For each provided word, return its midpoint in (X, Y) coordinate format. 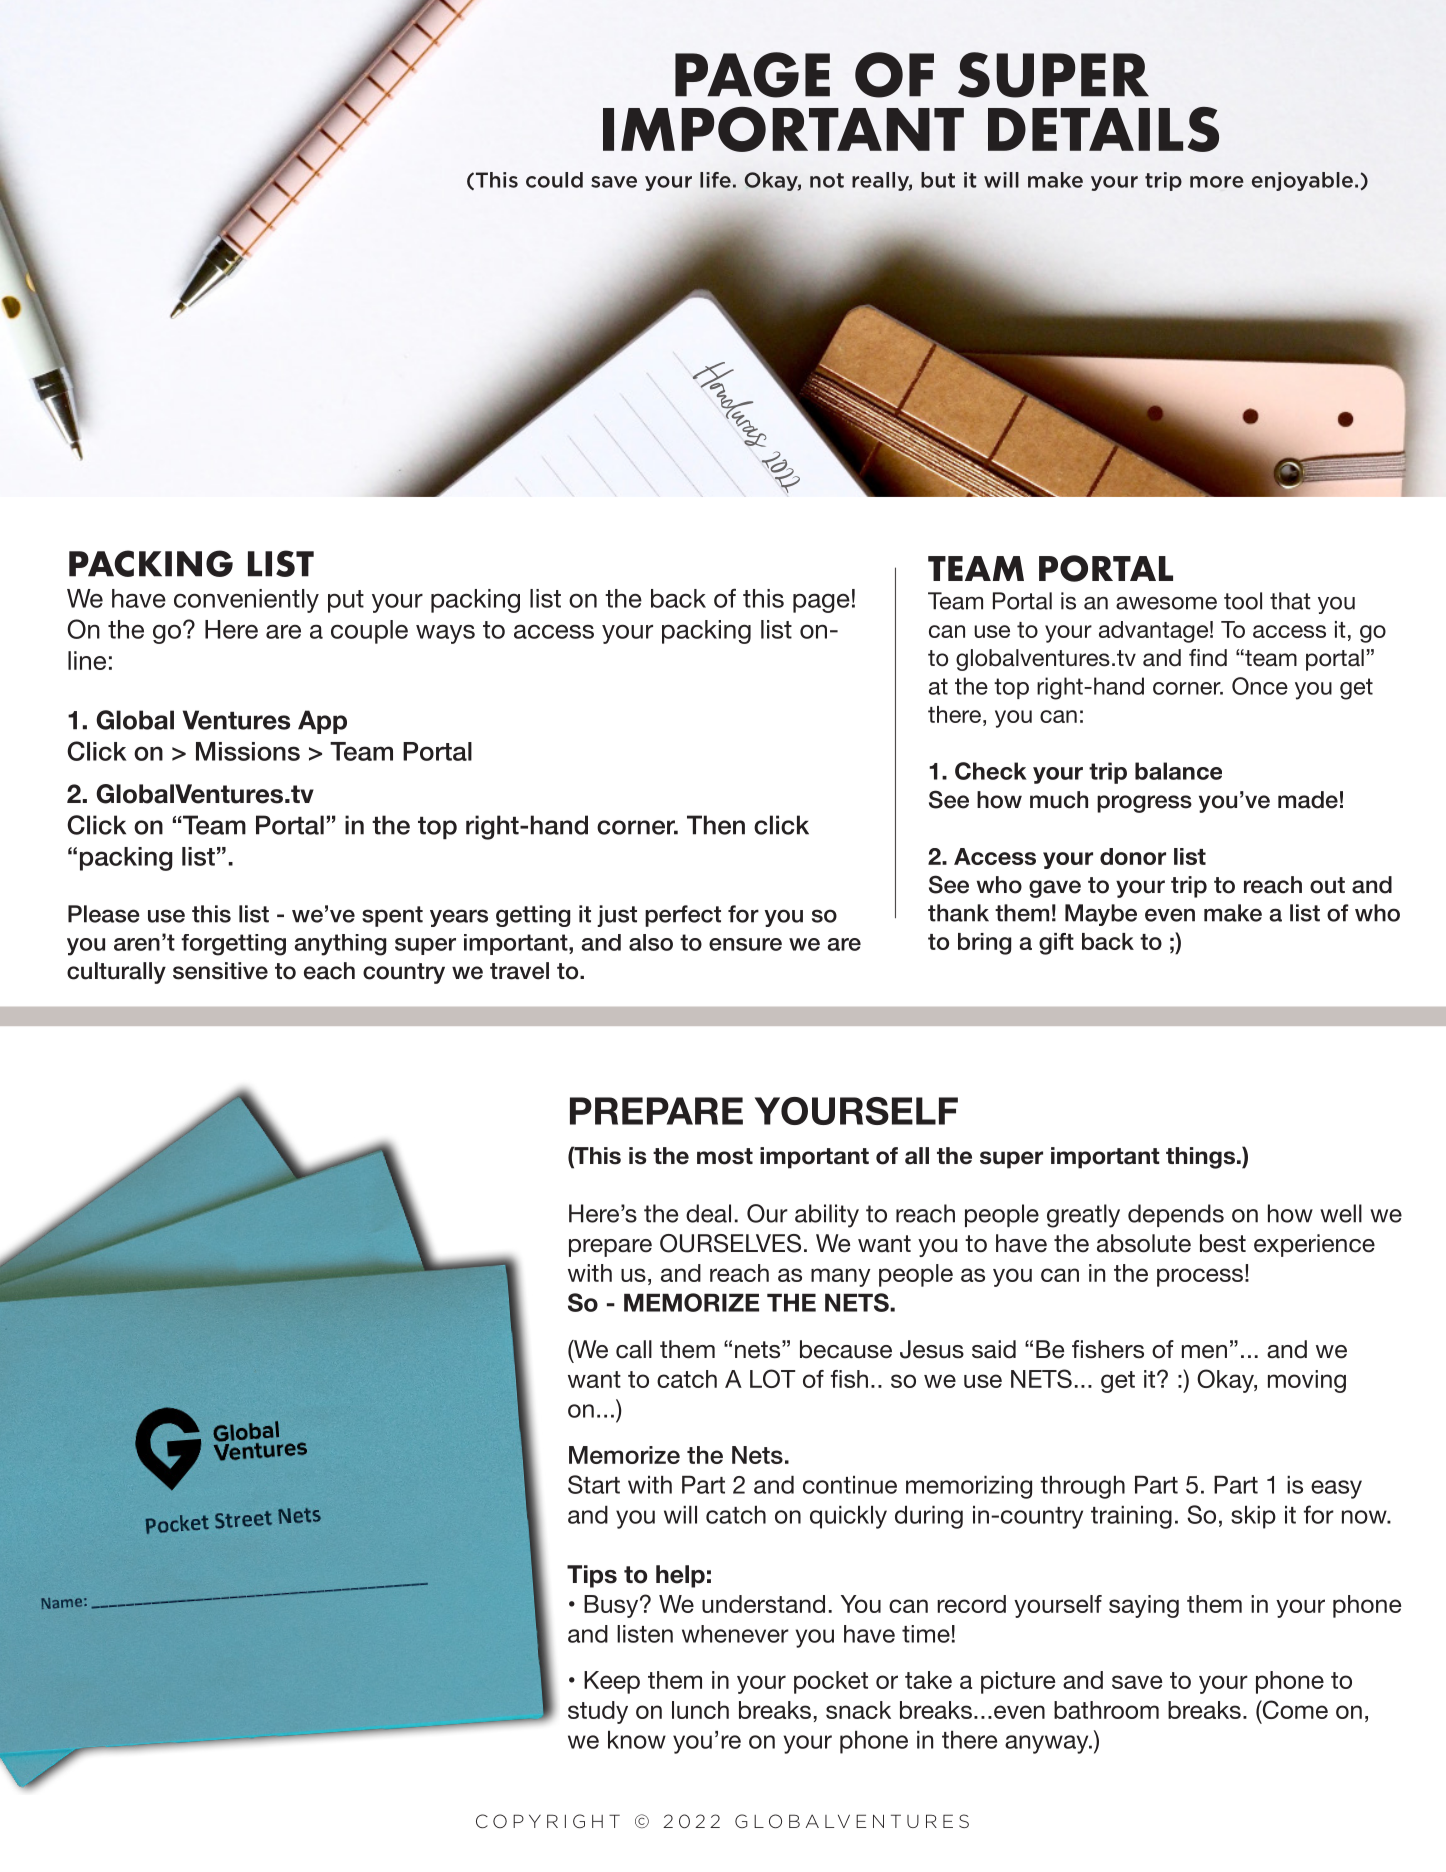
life (715, 180)
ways (445, 634)
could (554, 180)
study (598, 1712)
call (634, 1349)
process (1200, 1277)
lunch (700, 1710)
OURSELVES (730, 1243)
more (1217, 182)
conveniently (246, 601)
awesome (1166, 603)
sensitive (220, 971)
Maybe (1101, 915)
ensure (745, 944)
